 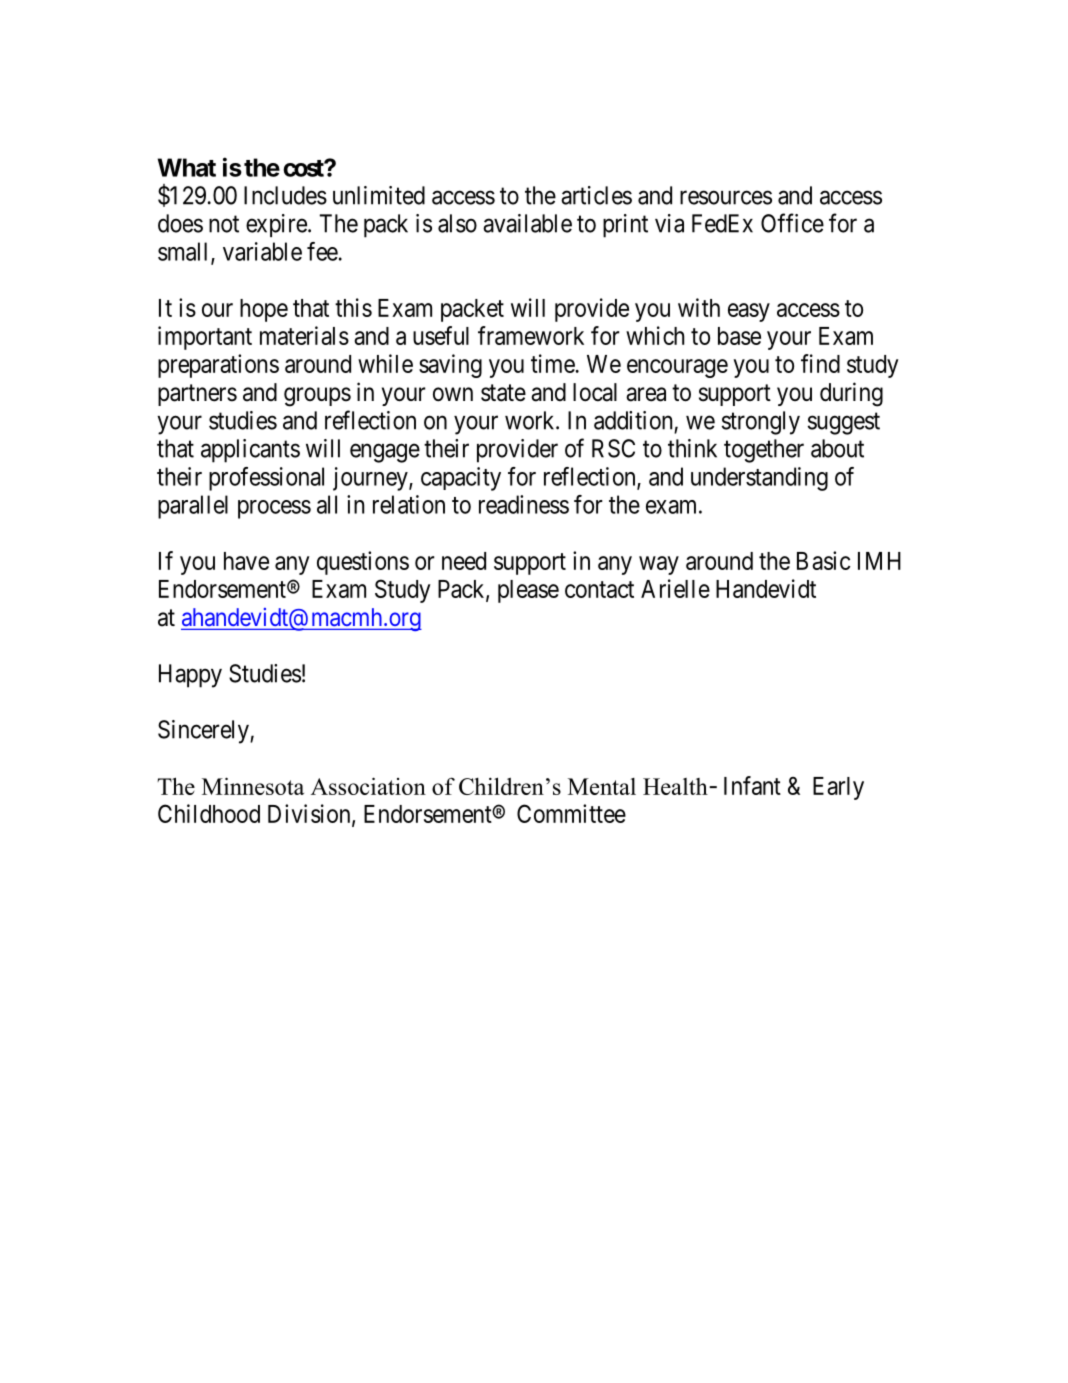 I want to click on materials, so click(x=304, y=335).
